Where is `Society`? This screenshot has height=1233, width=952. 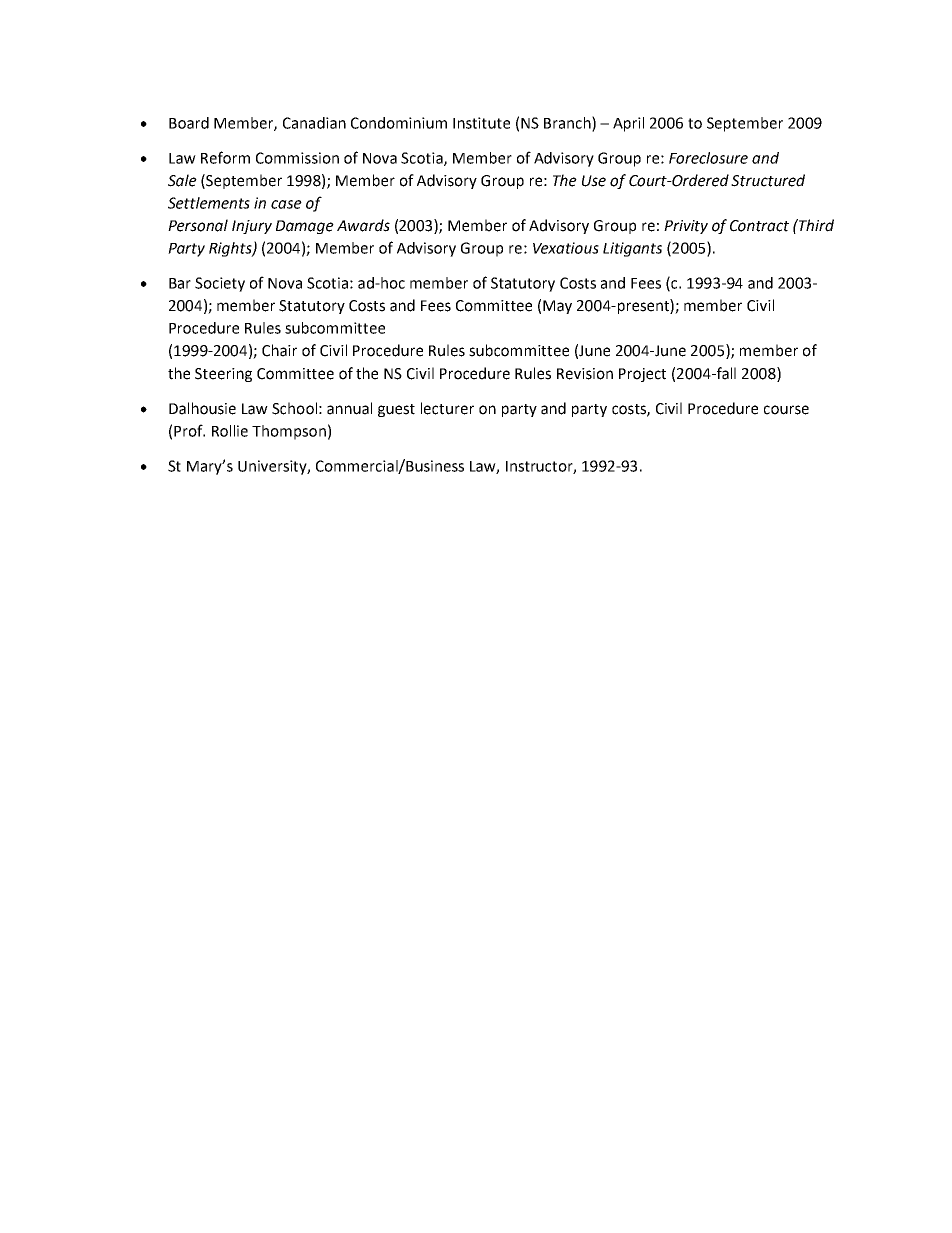 Society is located at coordinates (220, 284).
